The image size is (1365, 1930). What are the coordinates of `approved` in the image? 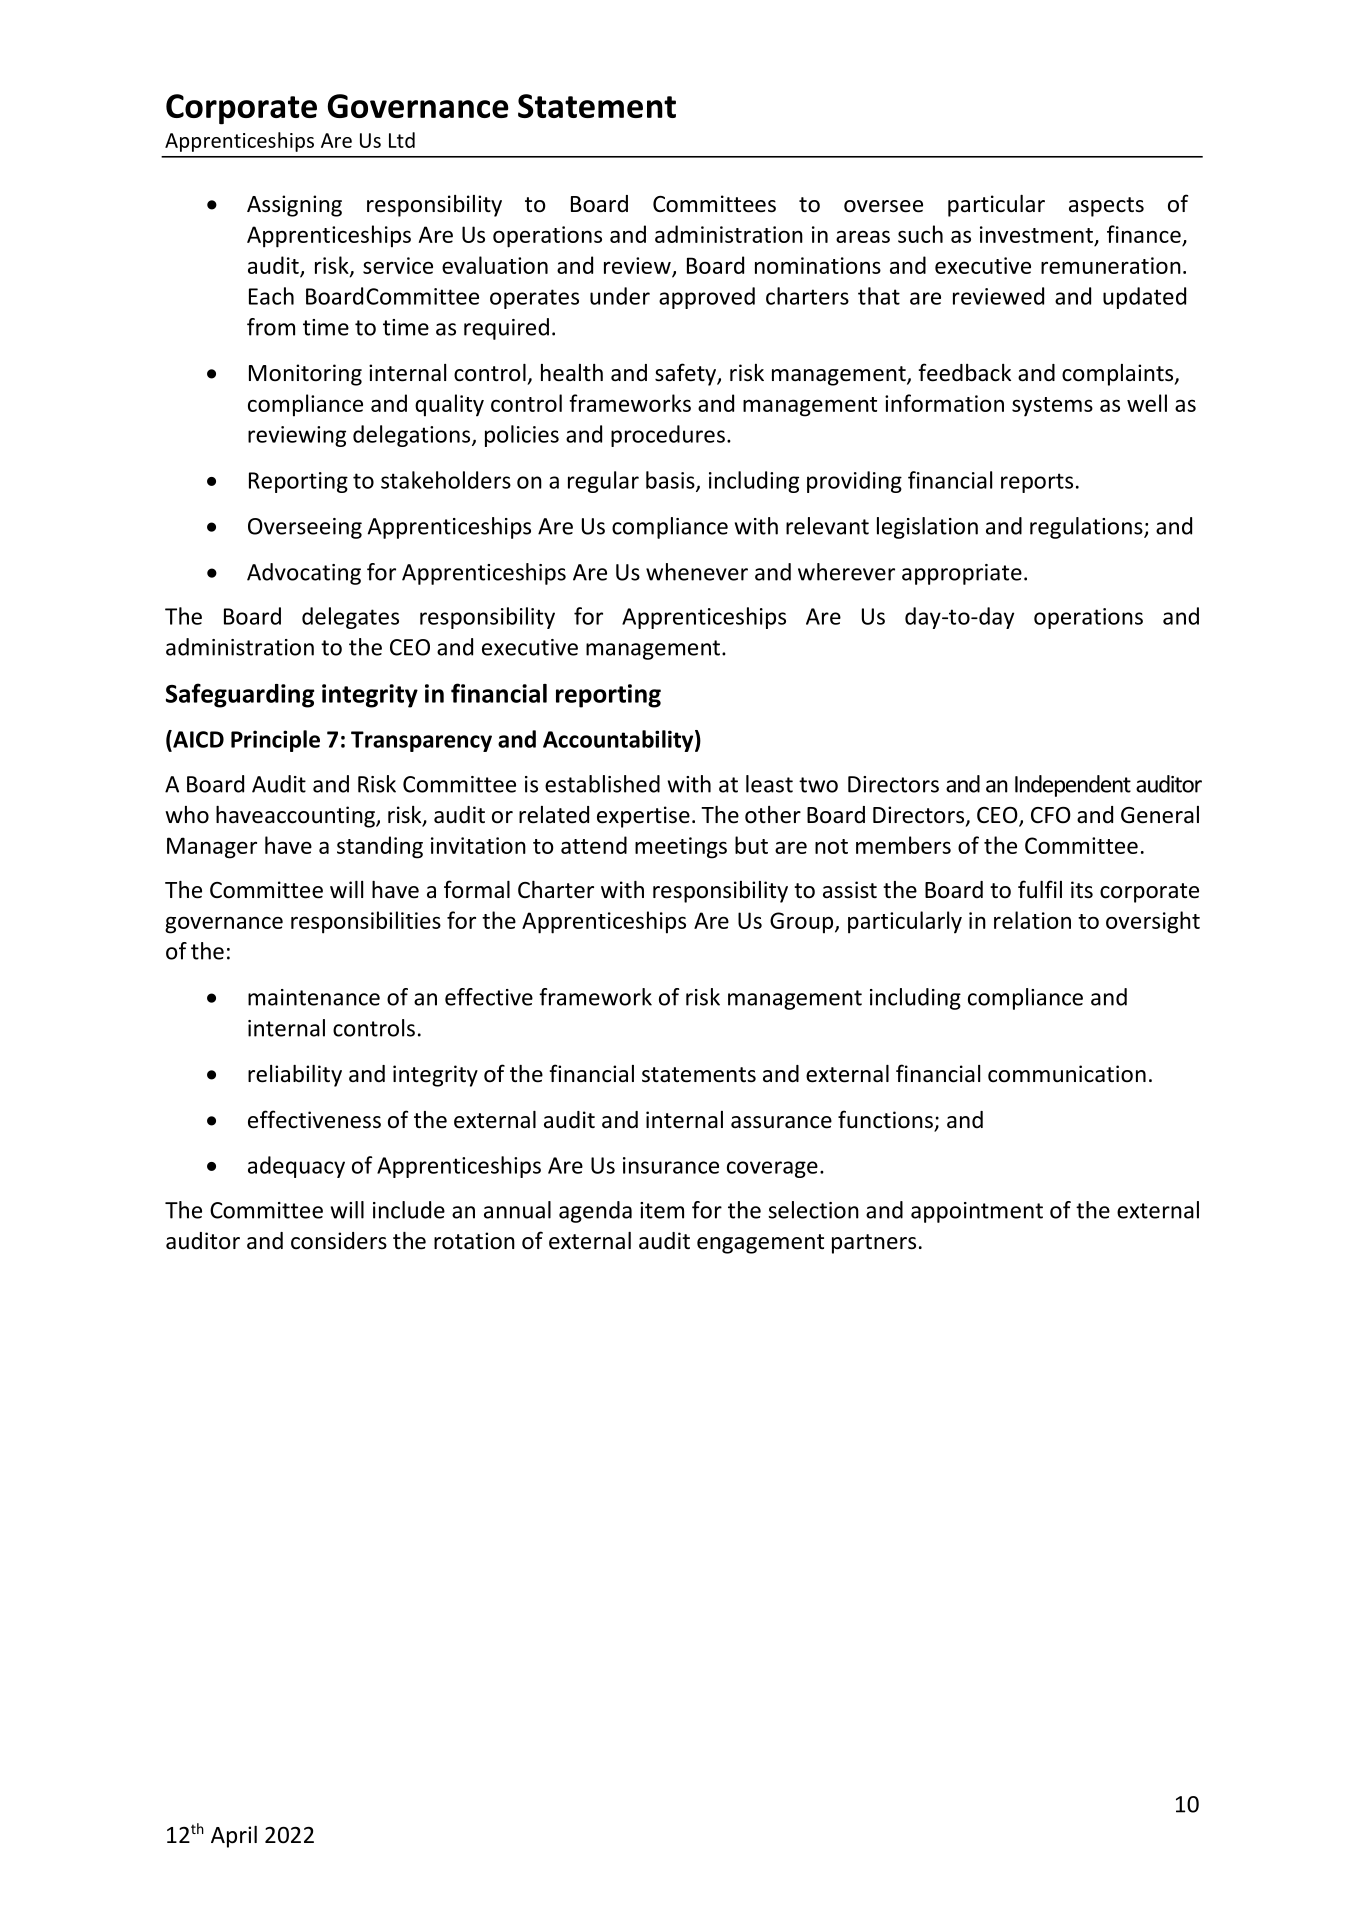 It's located at (707, 298).
